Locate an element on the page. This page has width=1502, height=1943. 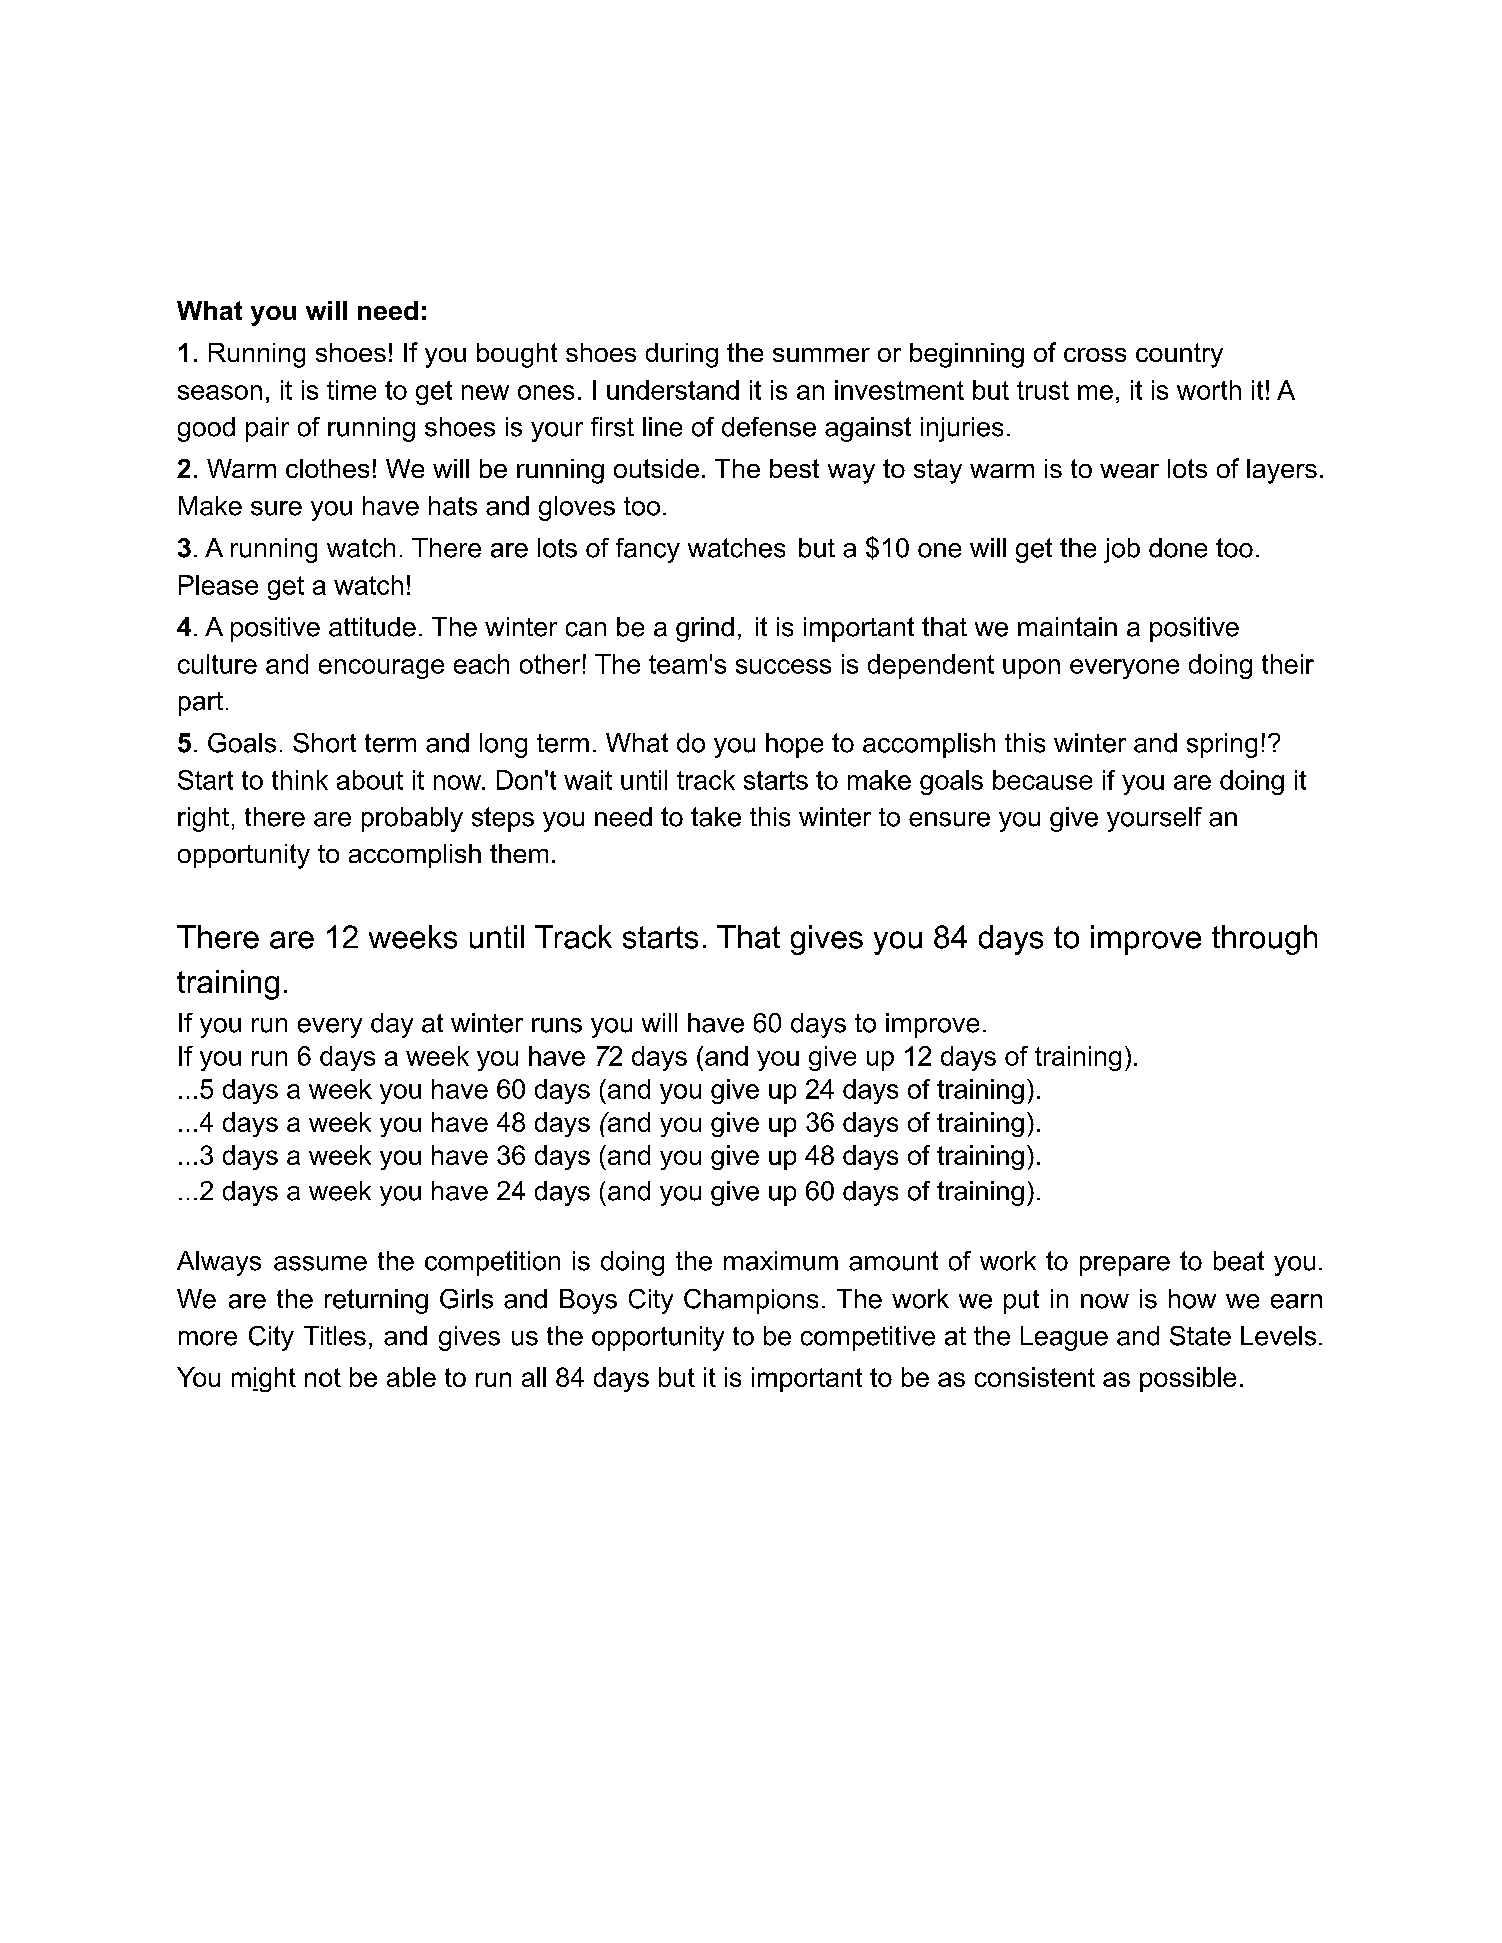
take is located at coordinates (716, 817).
